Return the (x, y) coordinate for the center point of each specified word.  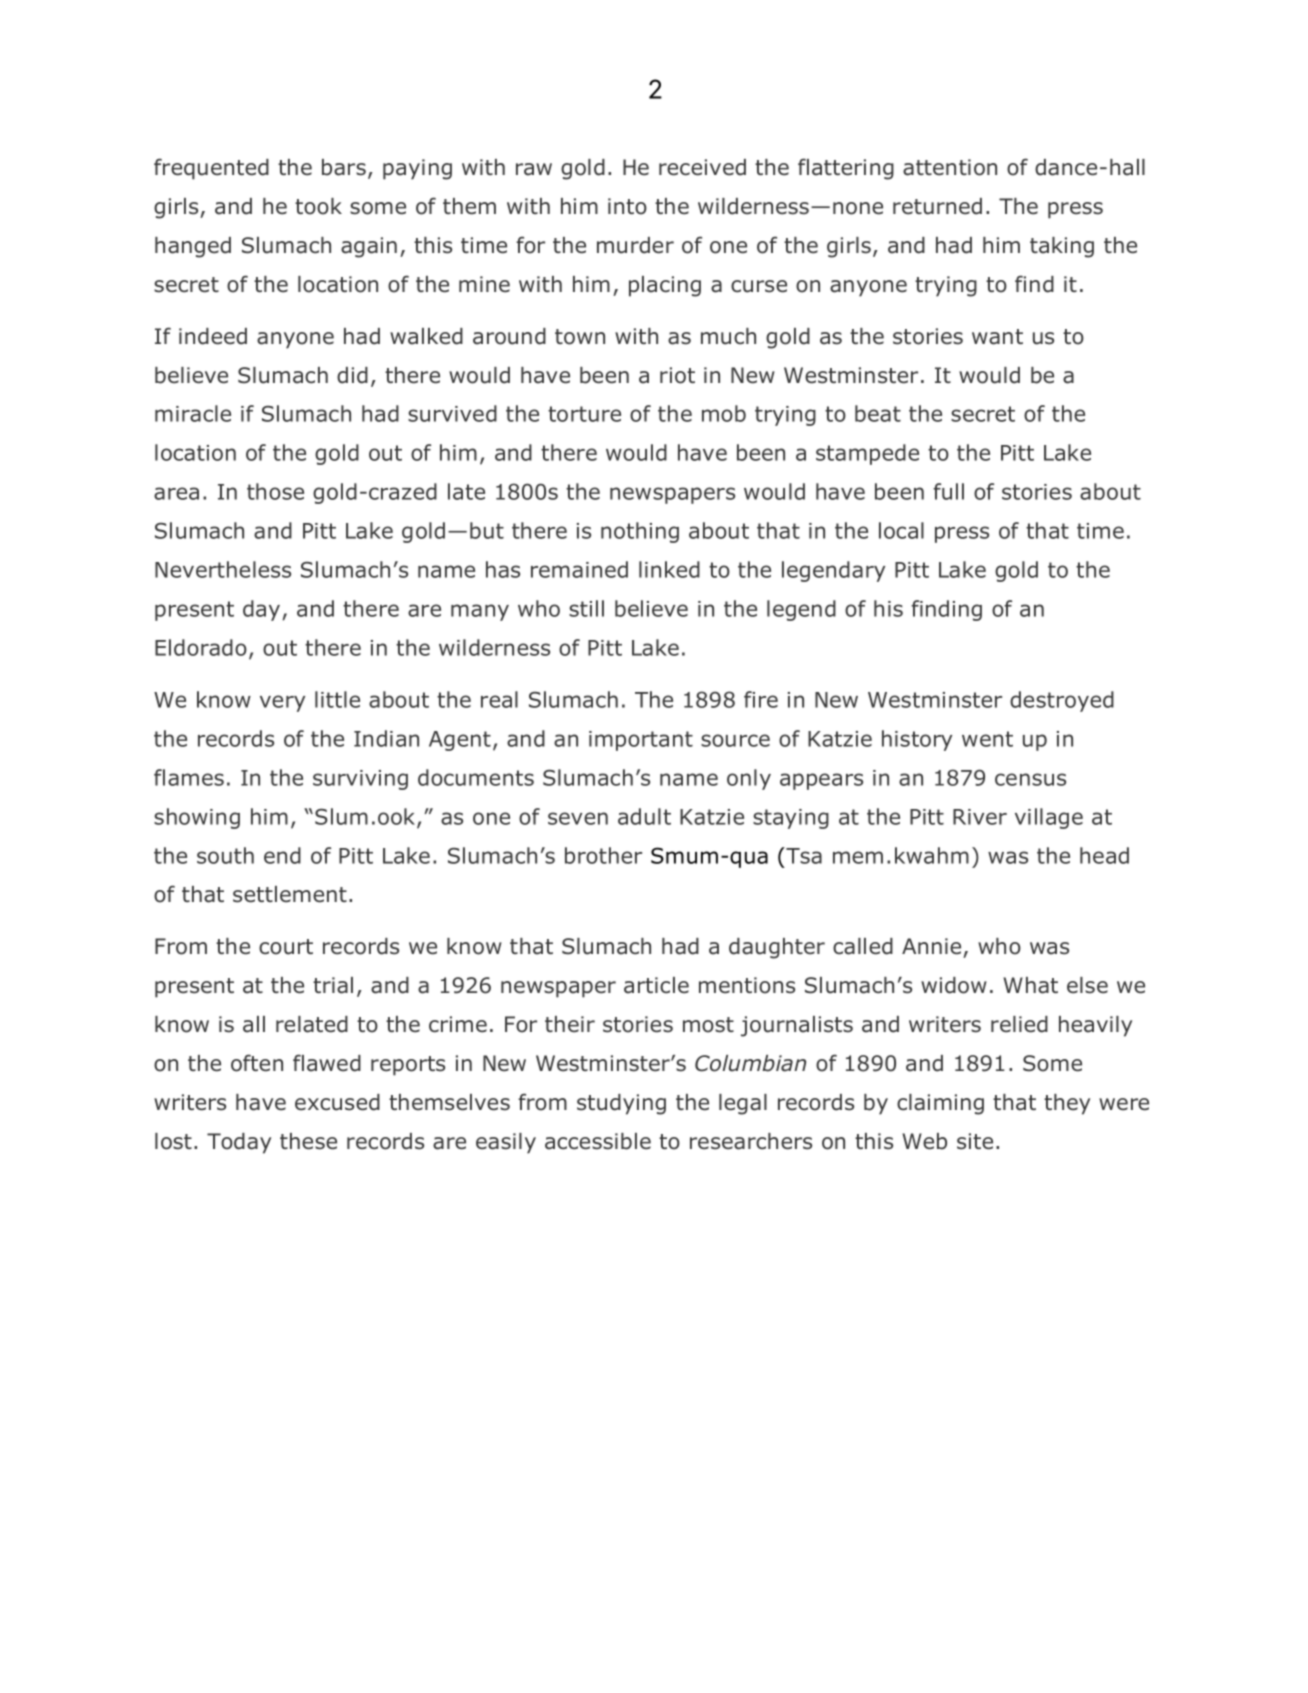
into (627, 206)
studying (621, 1104)
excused (337, 1102)
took (318, 206)
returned (937, 206)
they (1067, 1104)
